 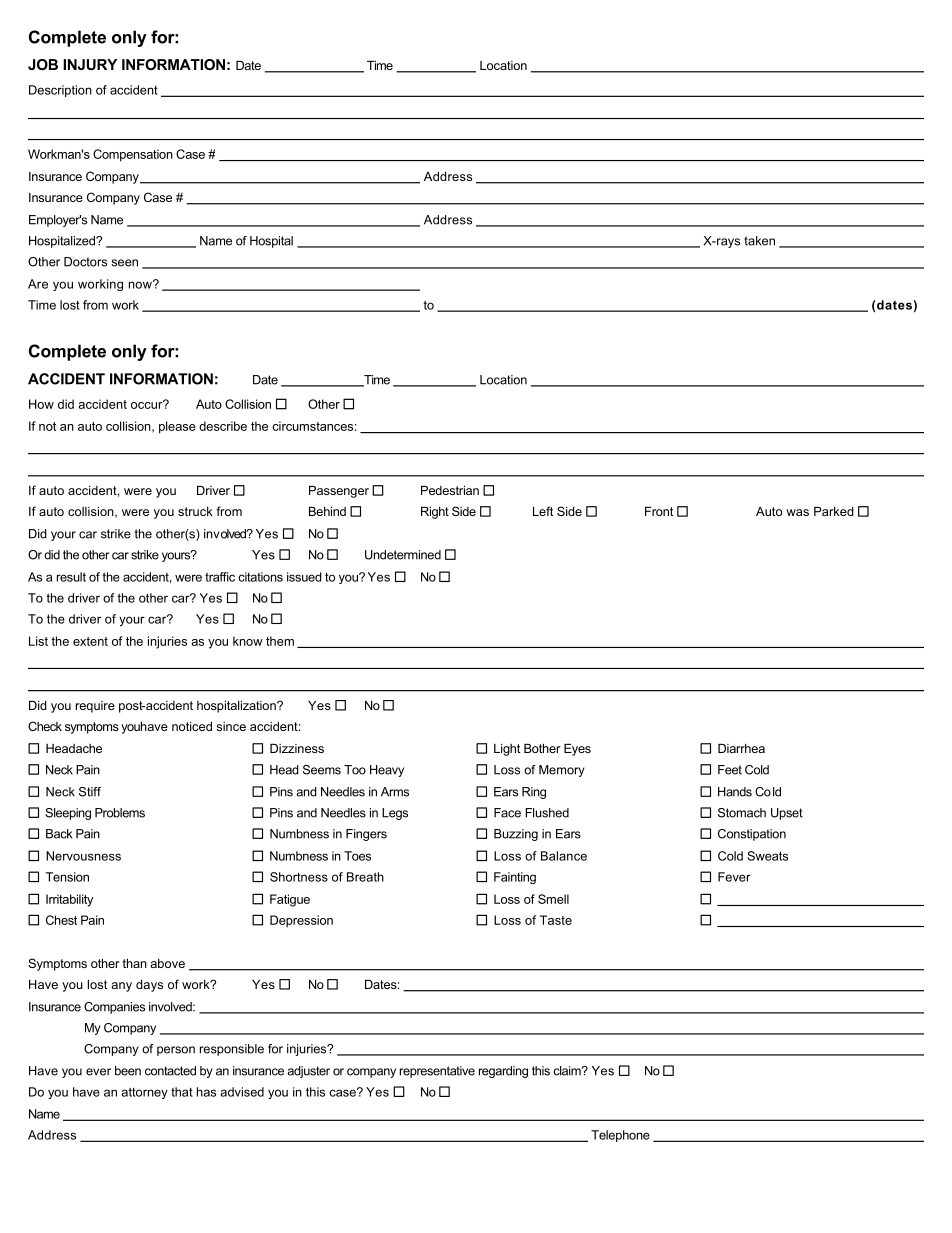 I want to click on INJURY, so click(x=90, y=64).
